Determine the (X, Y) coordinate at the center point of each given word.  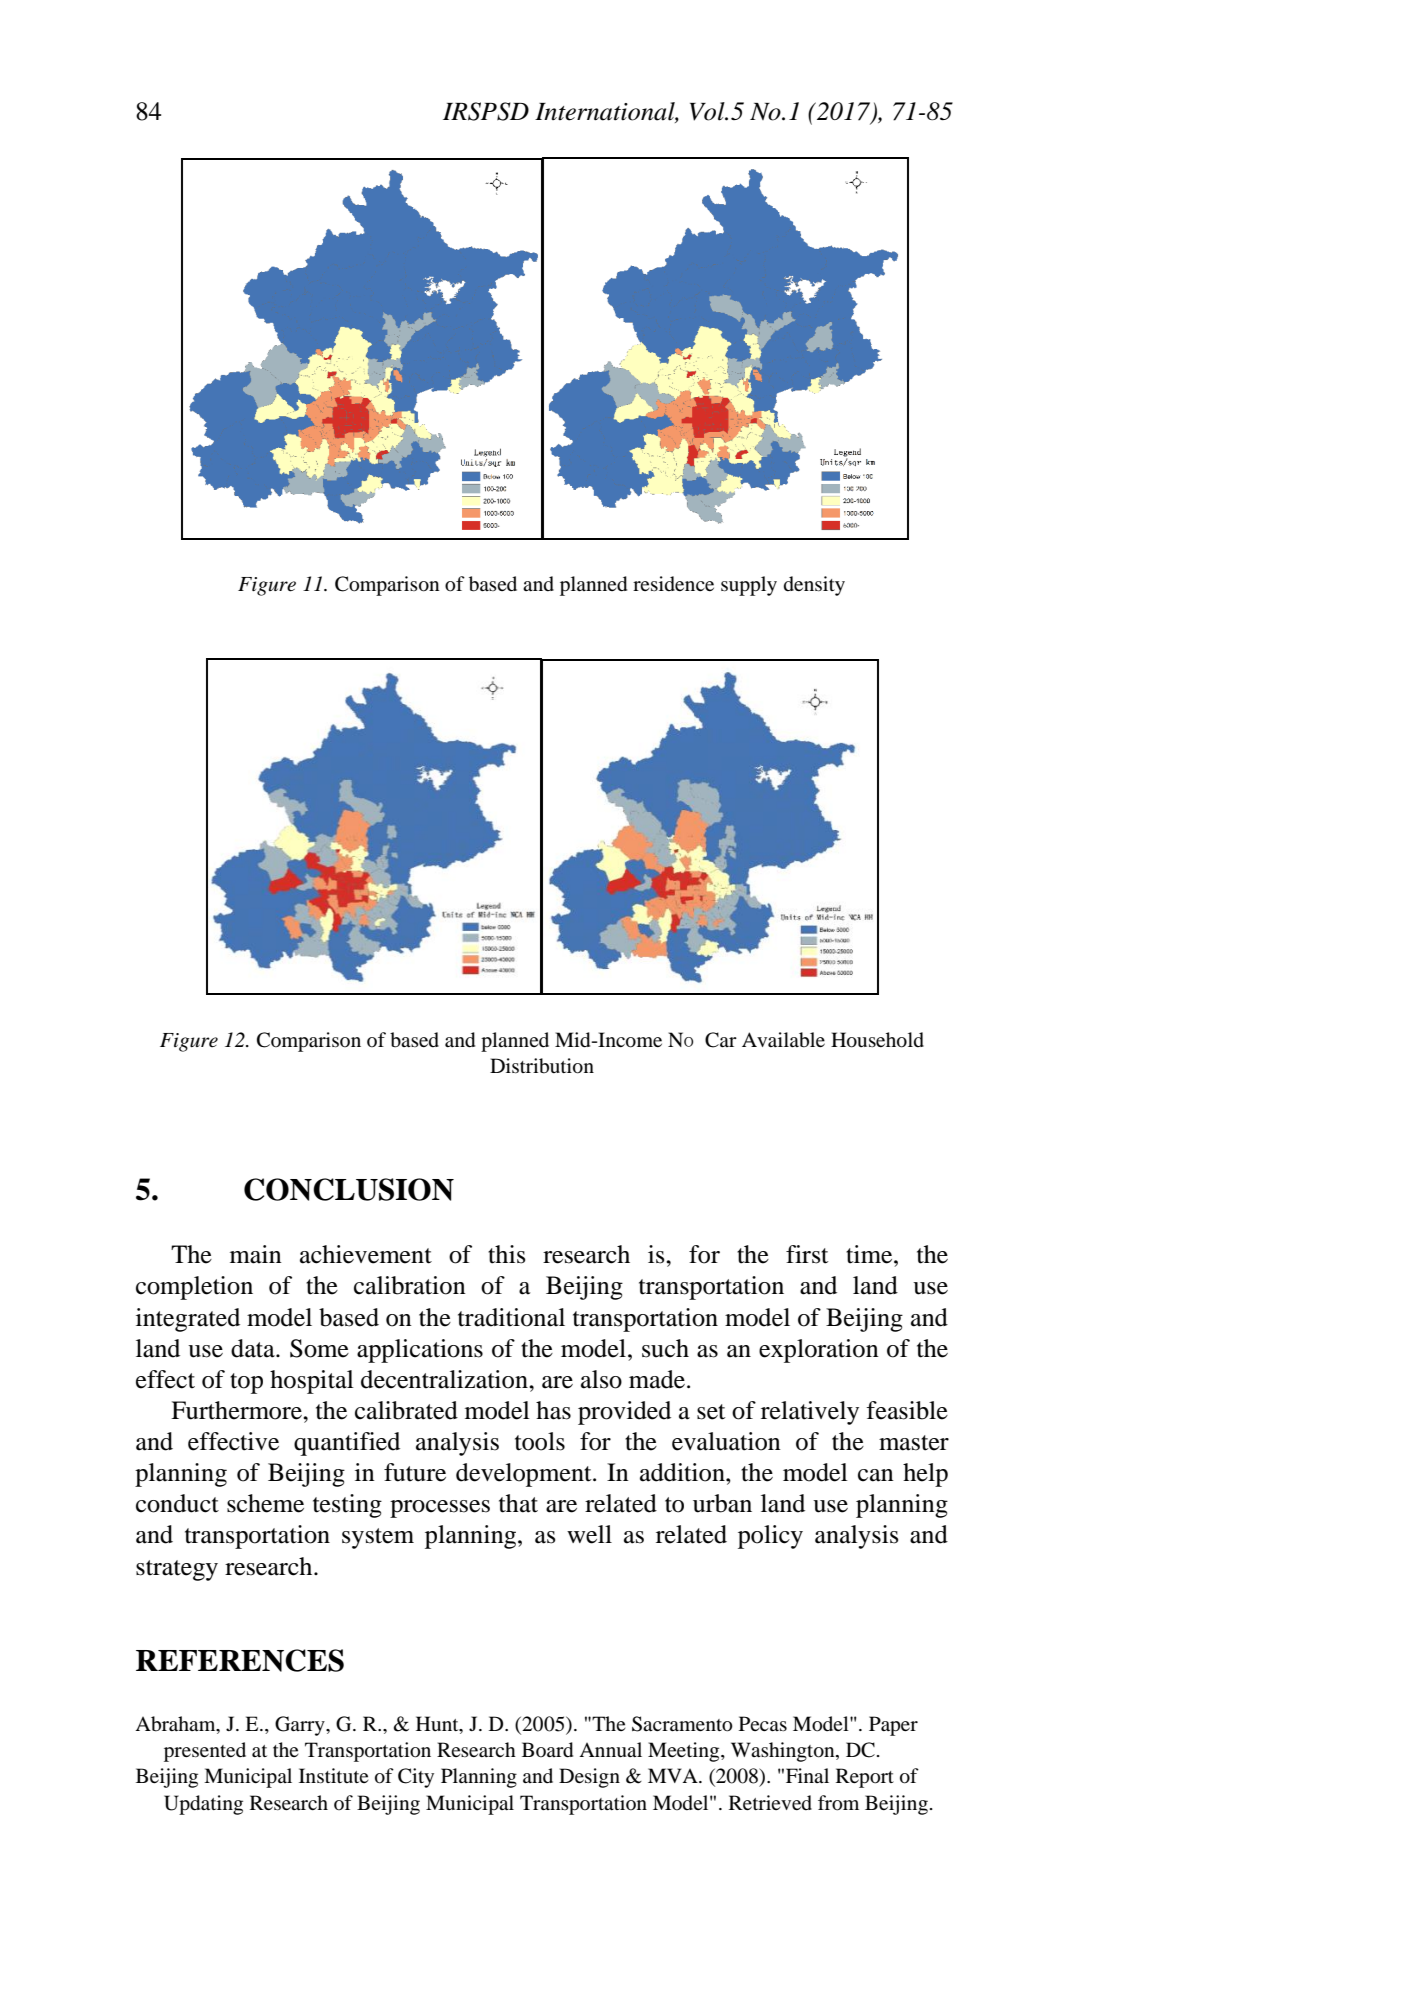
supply (749, 586)
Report (865, 1778)
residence (673, 584)
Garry (301, 1726)
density (814, 586)
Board (547, 1750)
